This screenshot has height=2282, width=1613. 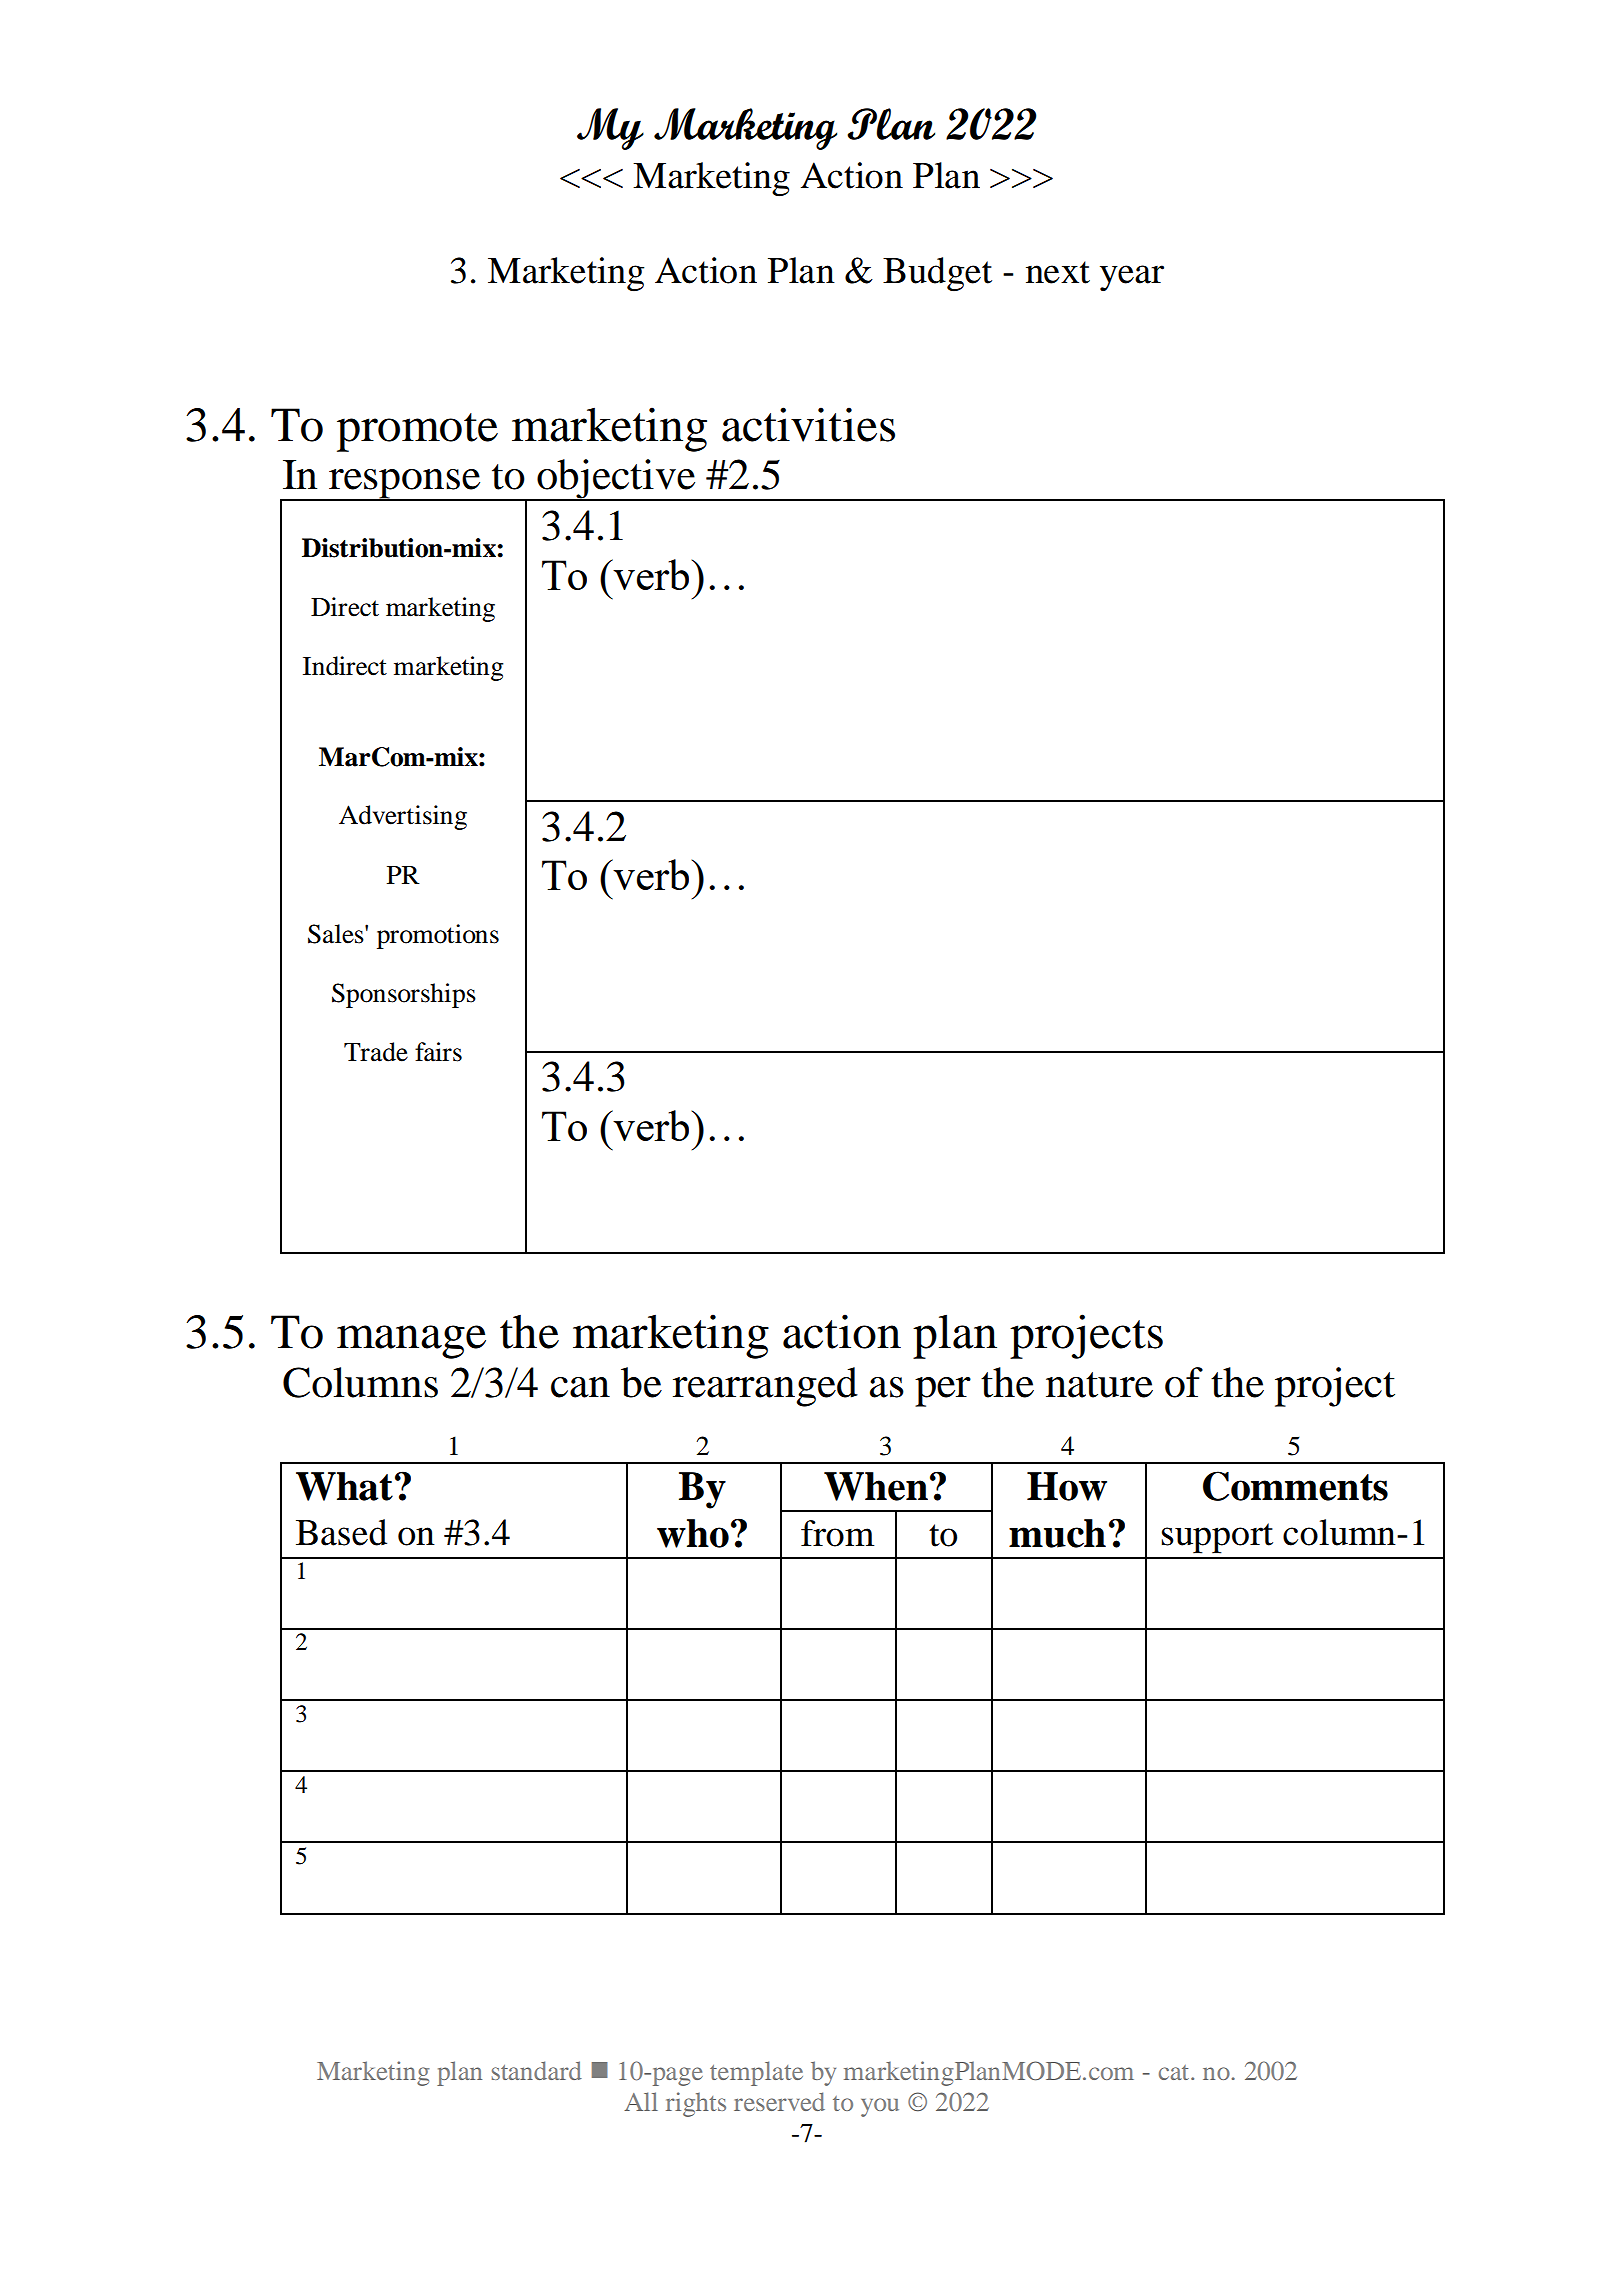 I want to click on promote, so click(x=417, y=432).
